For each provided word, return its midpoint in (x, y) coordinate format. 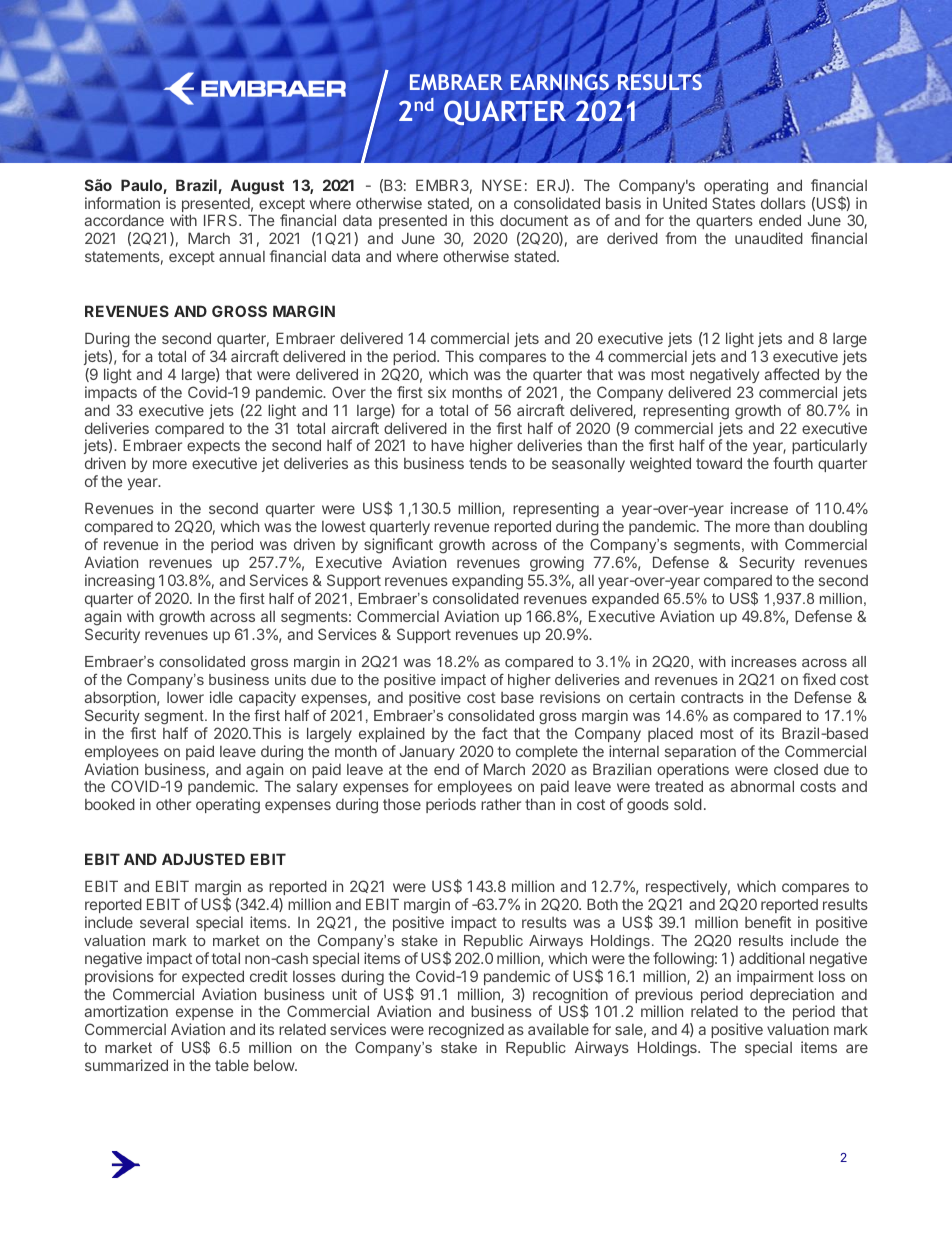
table (232, 1065)
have (447, 445)
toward (719, 463)
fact (495, 733)
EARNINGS (561, 82)
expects (213, 449)
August (257, 187)
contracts (712, 697)
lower (185, 697)
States (733, 203)
